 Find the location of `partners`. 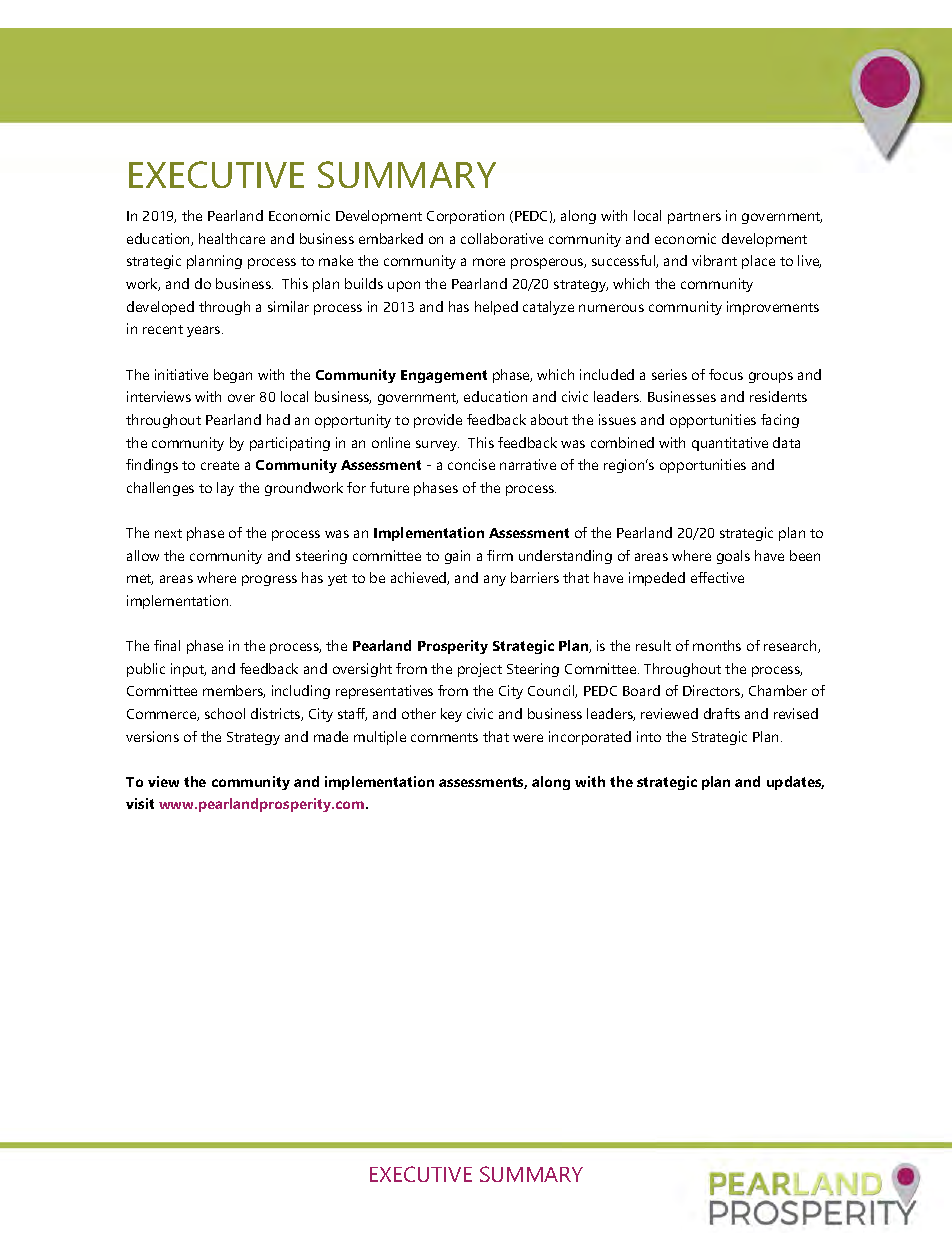

partners is located at coordinates (694, 218).
